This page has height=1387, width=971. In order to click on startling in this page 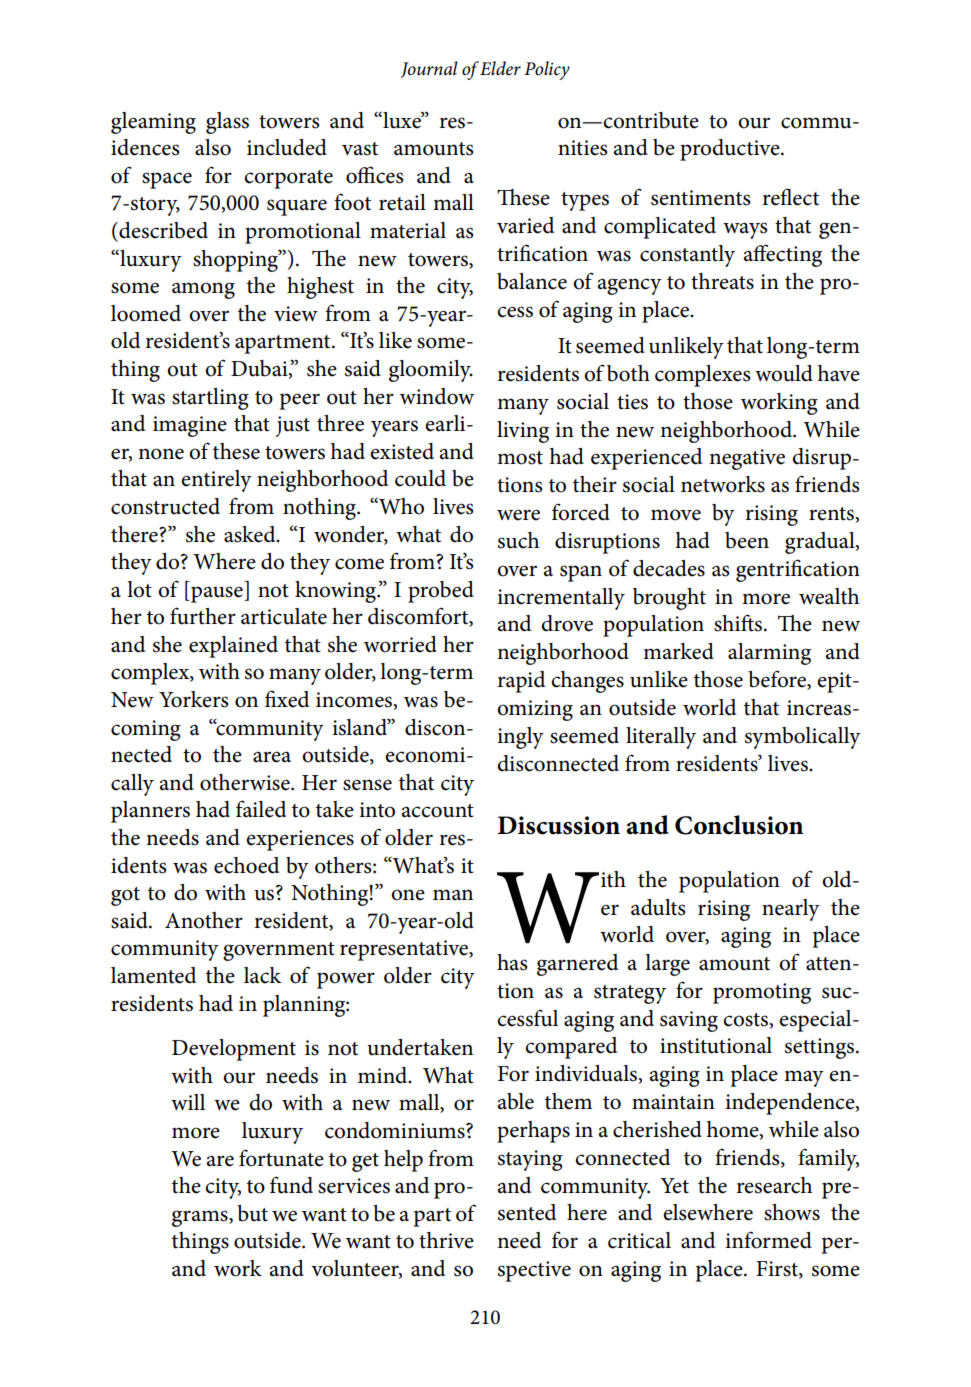, I will do `click(210, 399)`.
